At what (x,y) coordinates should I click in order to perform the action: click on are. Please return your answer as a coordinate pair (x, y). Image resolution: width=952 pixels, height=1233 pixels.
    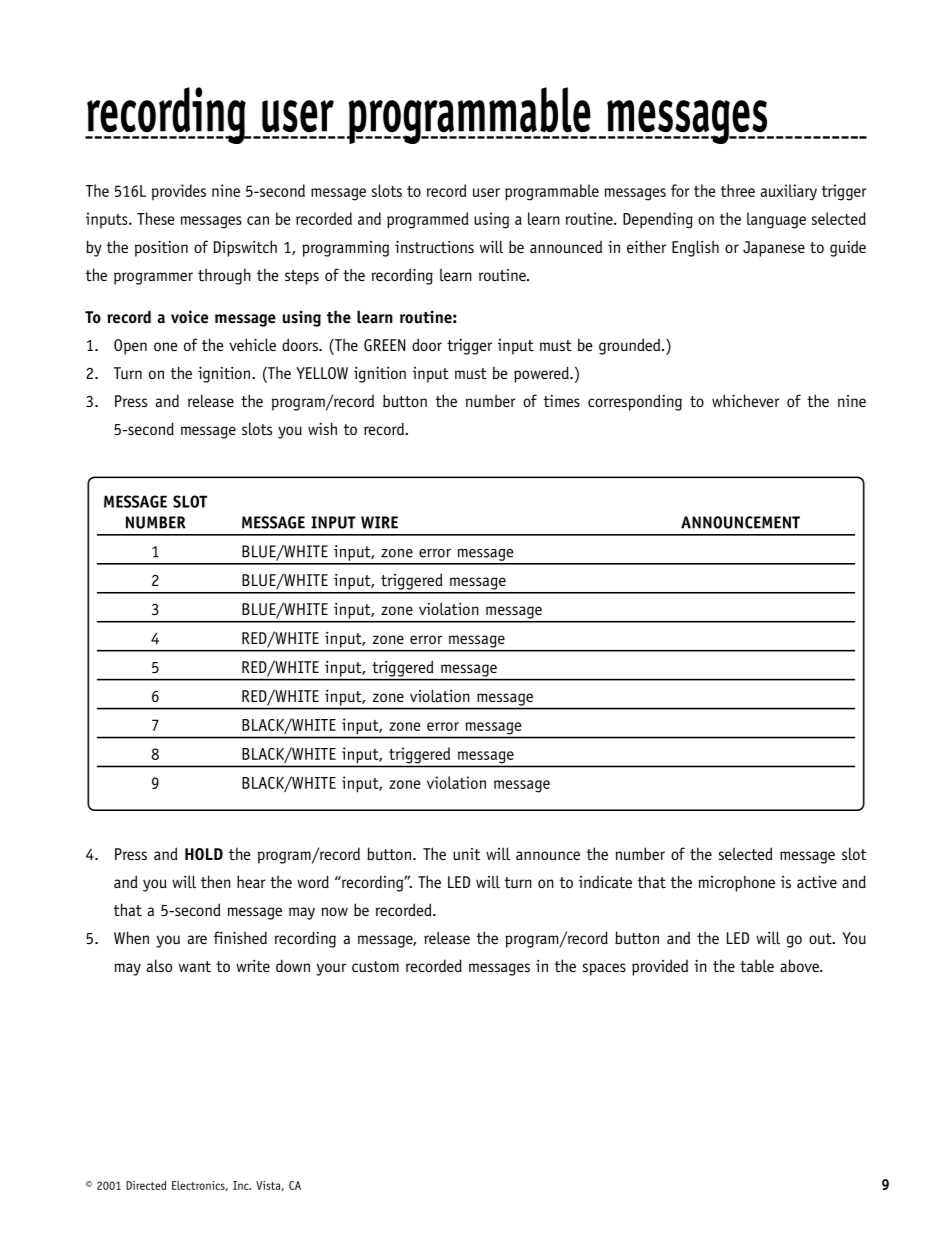
    Looking at the image, I should click on (197, 939).
